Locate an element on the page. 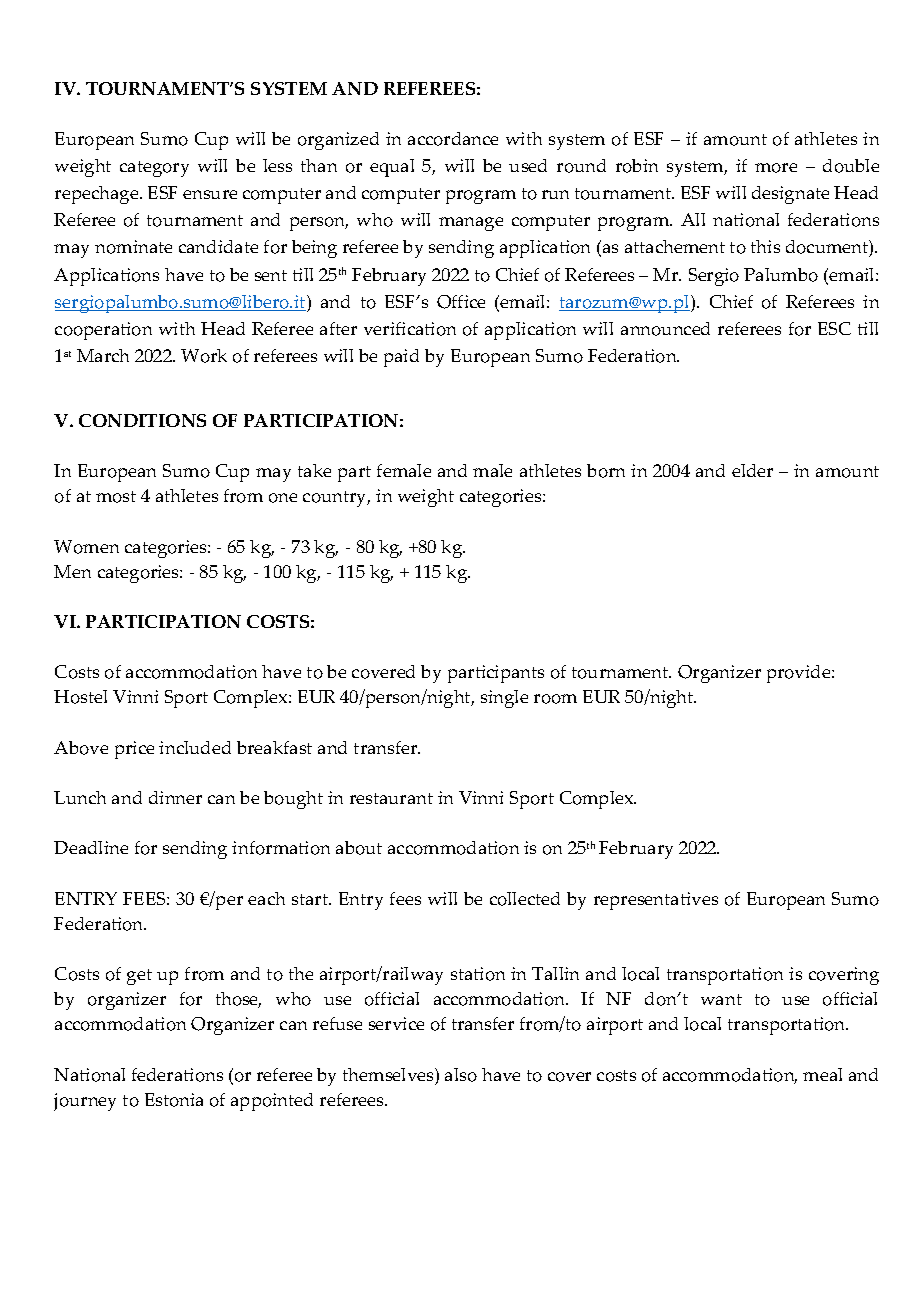  Estonia is located at coordinates (174, 1100).
